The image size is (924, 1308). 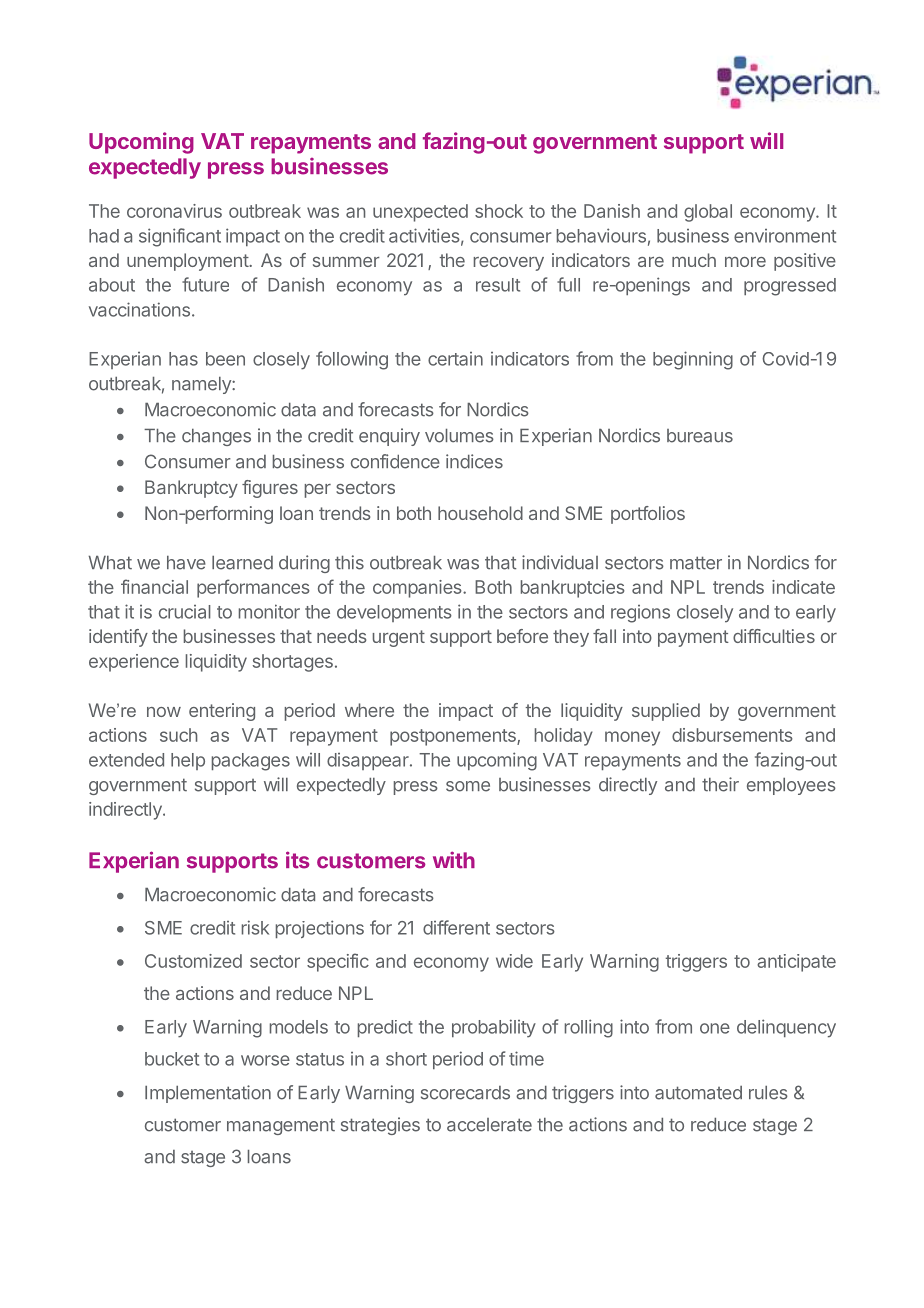 What do you see at coordinates (180, 237) in the image?
I see `significant` at bounding box center [180, 237].
